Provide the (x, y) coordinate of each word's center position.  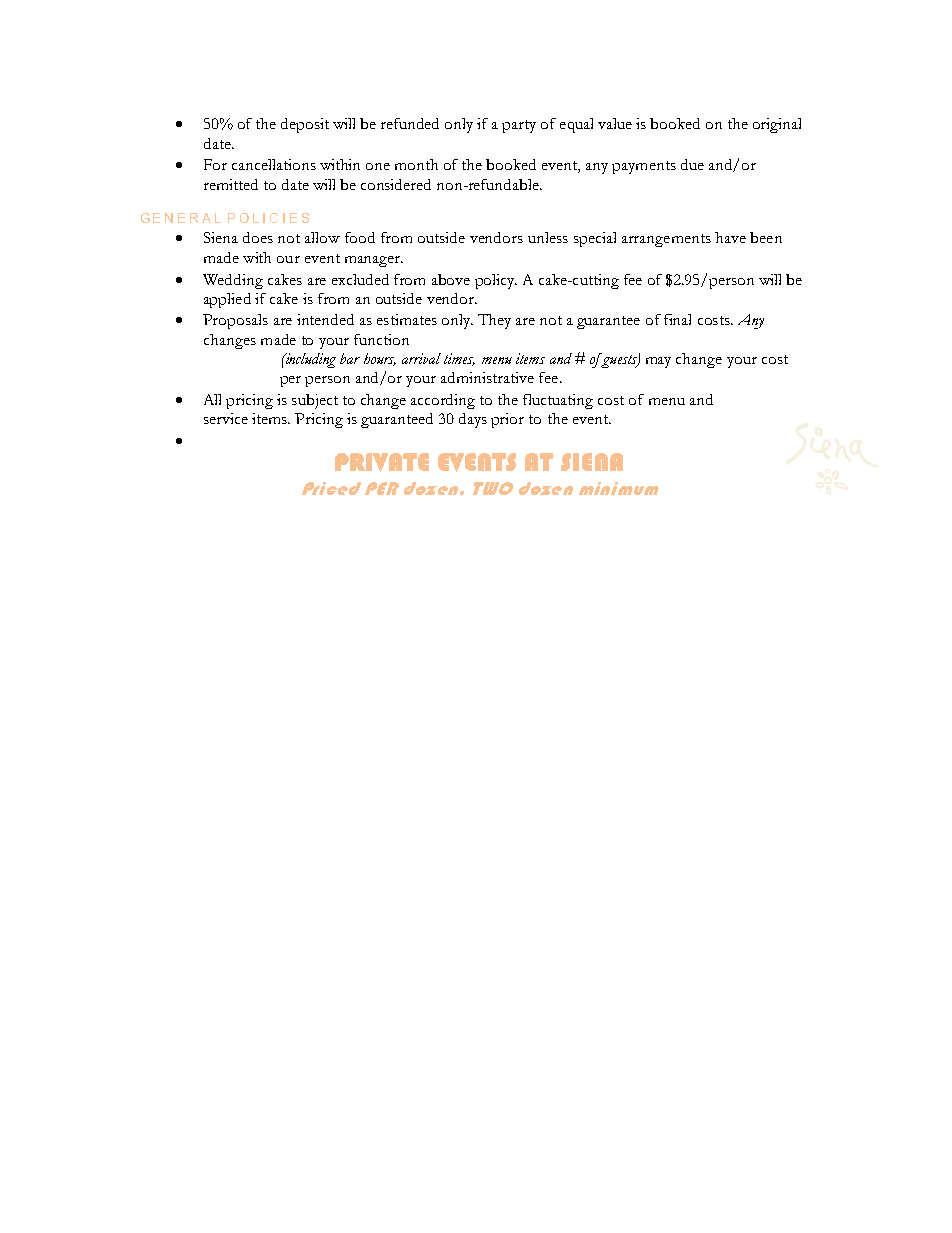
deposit (305, 125)
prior (507, 420)
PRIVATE (382, 462)
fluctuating (558, 401)
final (677, 319)
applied (227, 300)
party (519, 126)
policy (496, 281)
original (777, 125)
